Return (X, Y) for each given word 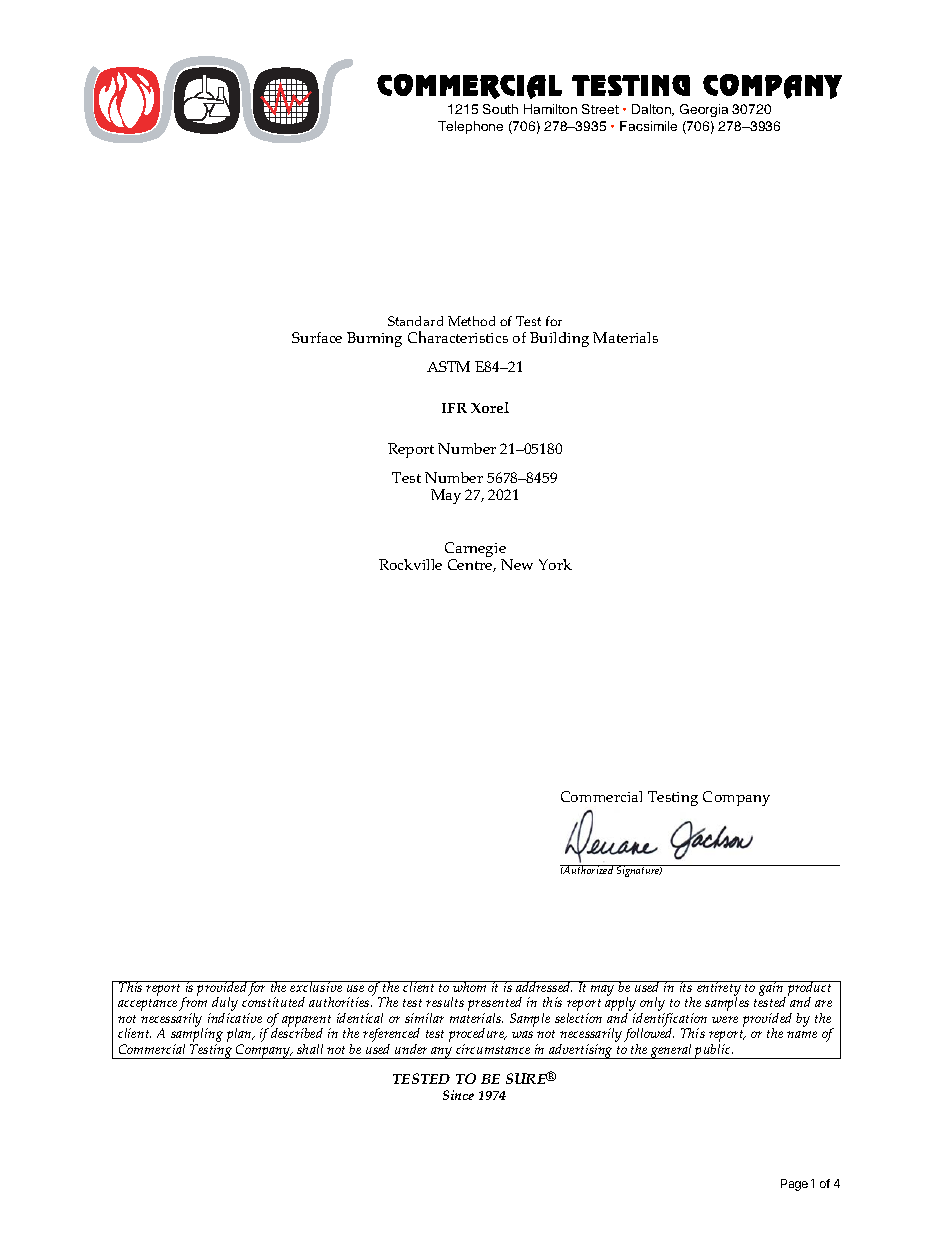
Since (458, 1095)
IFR (454, 408)
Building (559, 339)
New (517, 564)
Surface (317, 337)
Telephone (470, 127)
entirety (719, 990)
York (555, 564)
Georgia (704, 110)
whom (470, 986)
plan (240, 1036)
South (500, 109)
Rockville (410, 564)
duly (224, 1005)
